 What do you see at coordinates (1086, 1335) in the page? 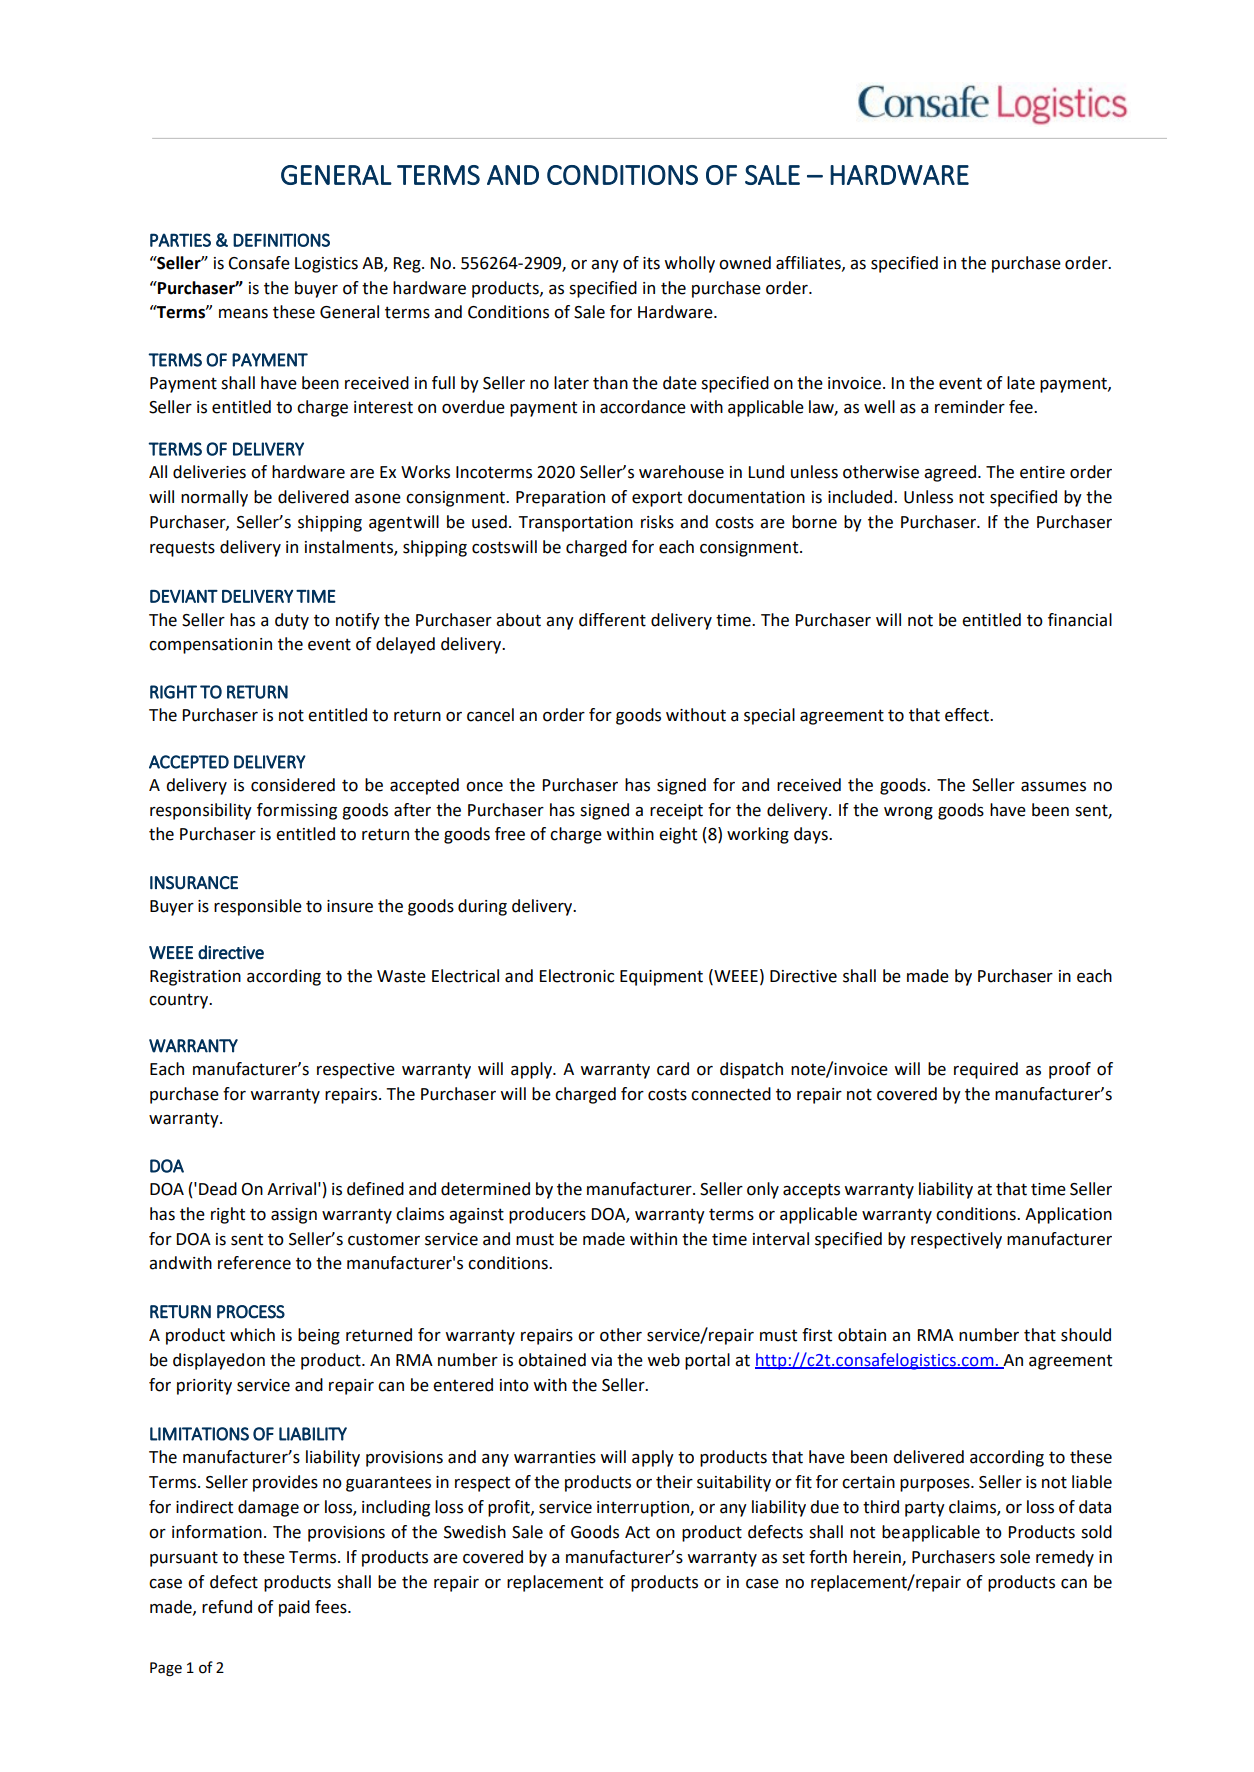
I see `should` at bounding box center [1086, 1335].
